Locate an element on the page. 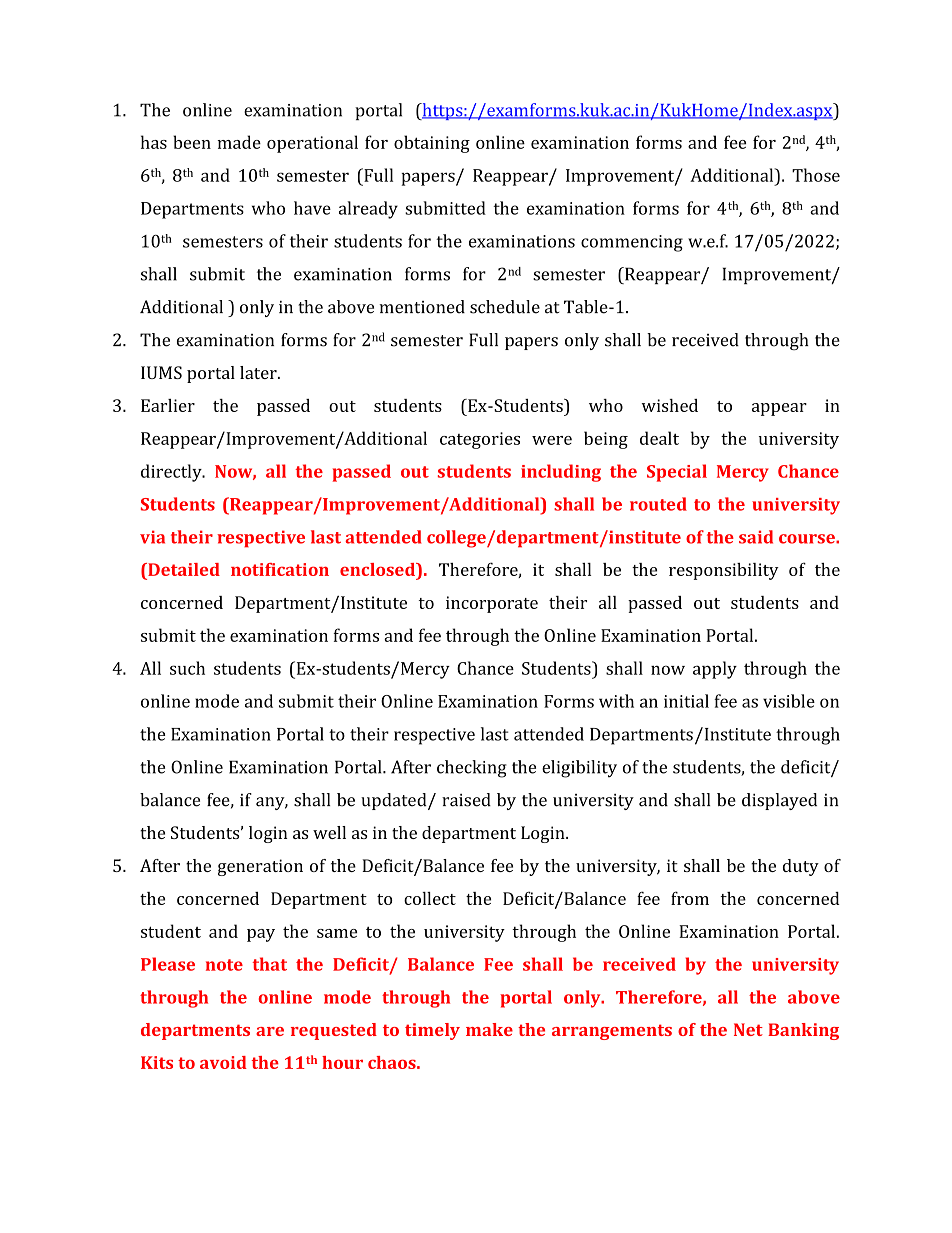  Those is located at coordinates (816, 175).
